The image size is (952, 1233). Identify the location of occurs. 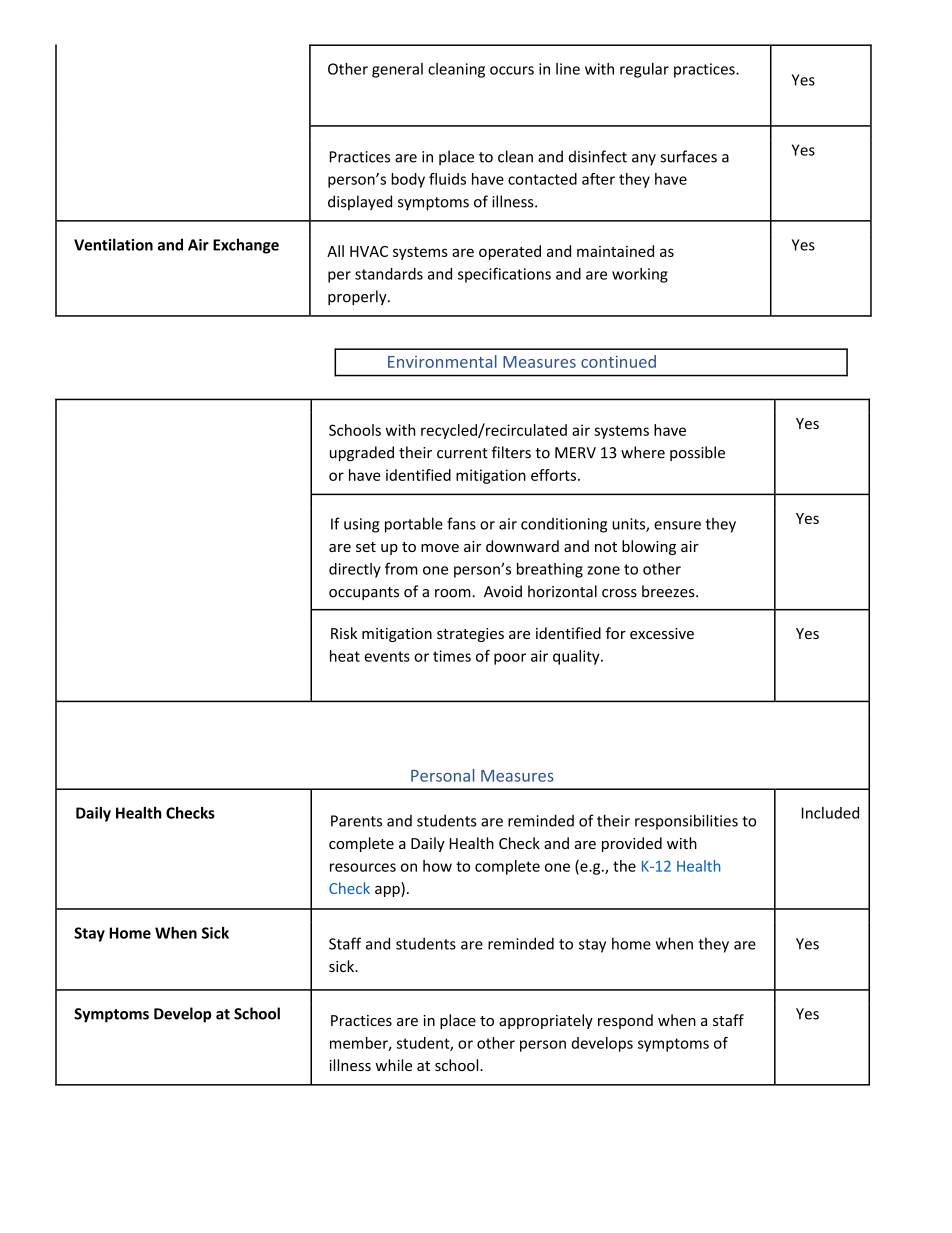
(512, 70).
